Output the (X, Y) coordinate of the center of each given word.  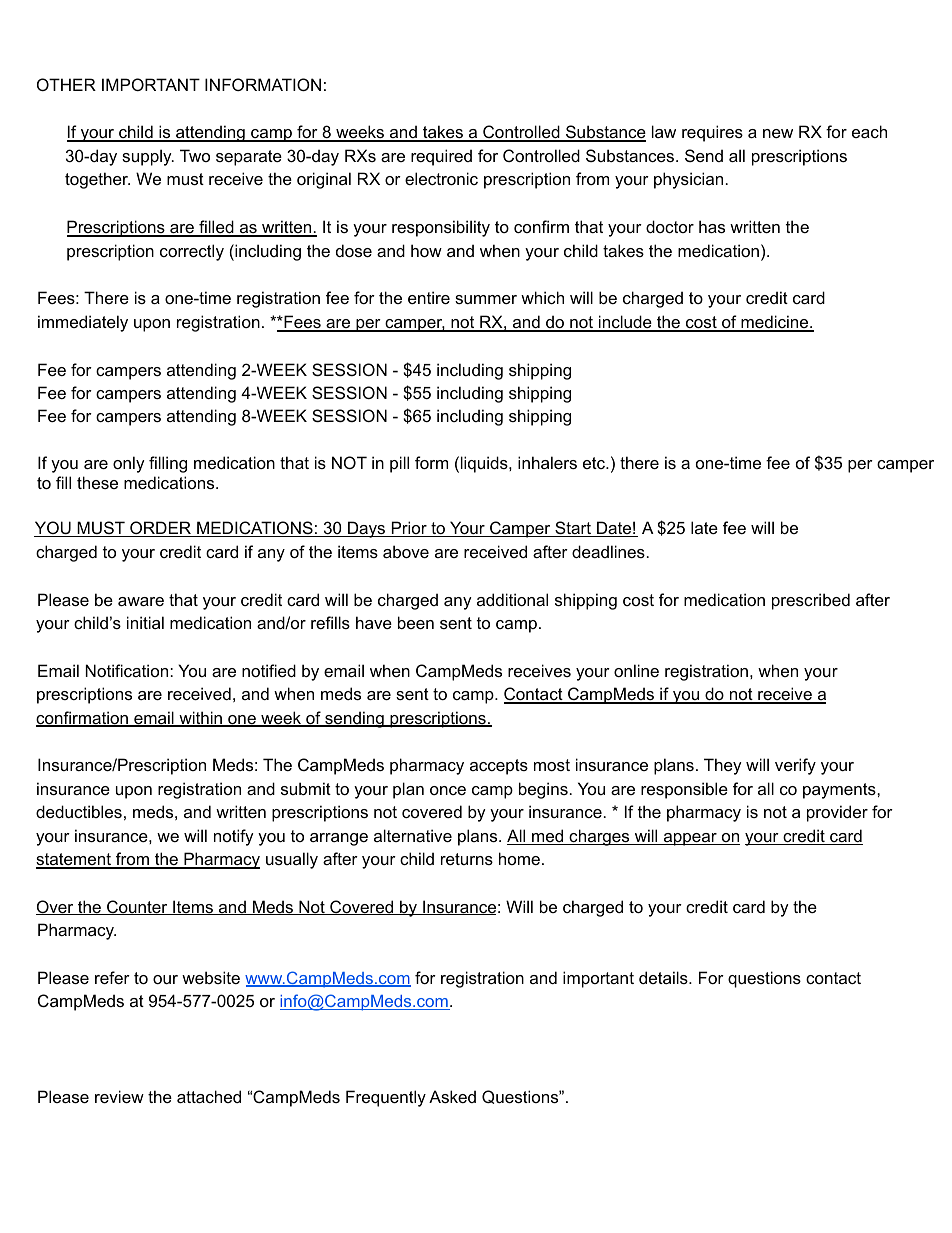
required (441, 157)
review (119, 1096)
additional (512, 599)
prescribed (811, 601)
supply (148, 157)
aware (141, 601)
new (778, 133)
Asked (452, 1096)
